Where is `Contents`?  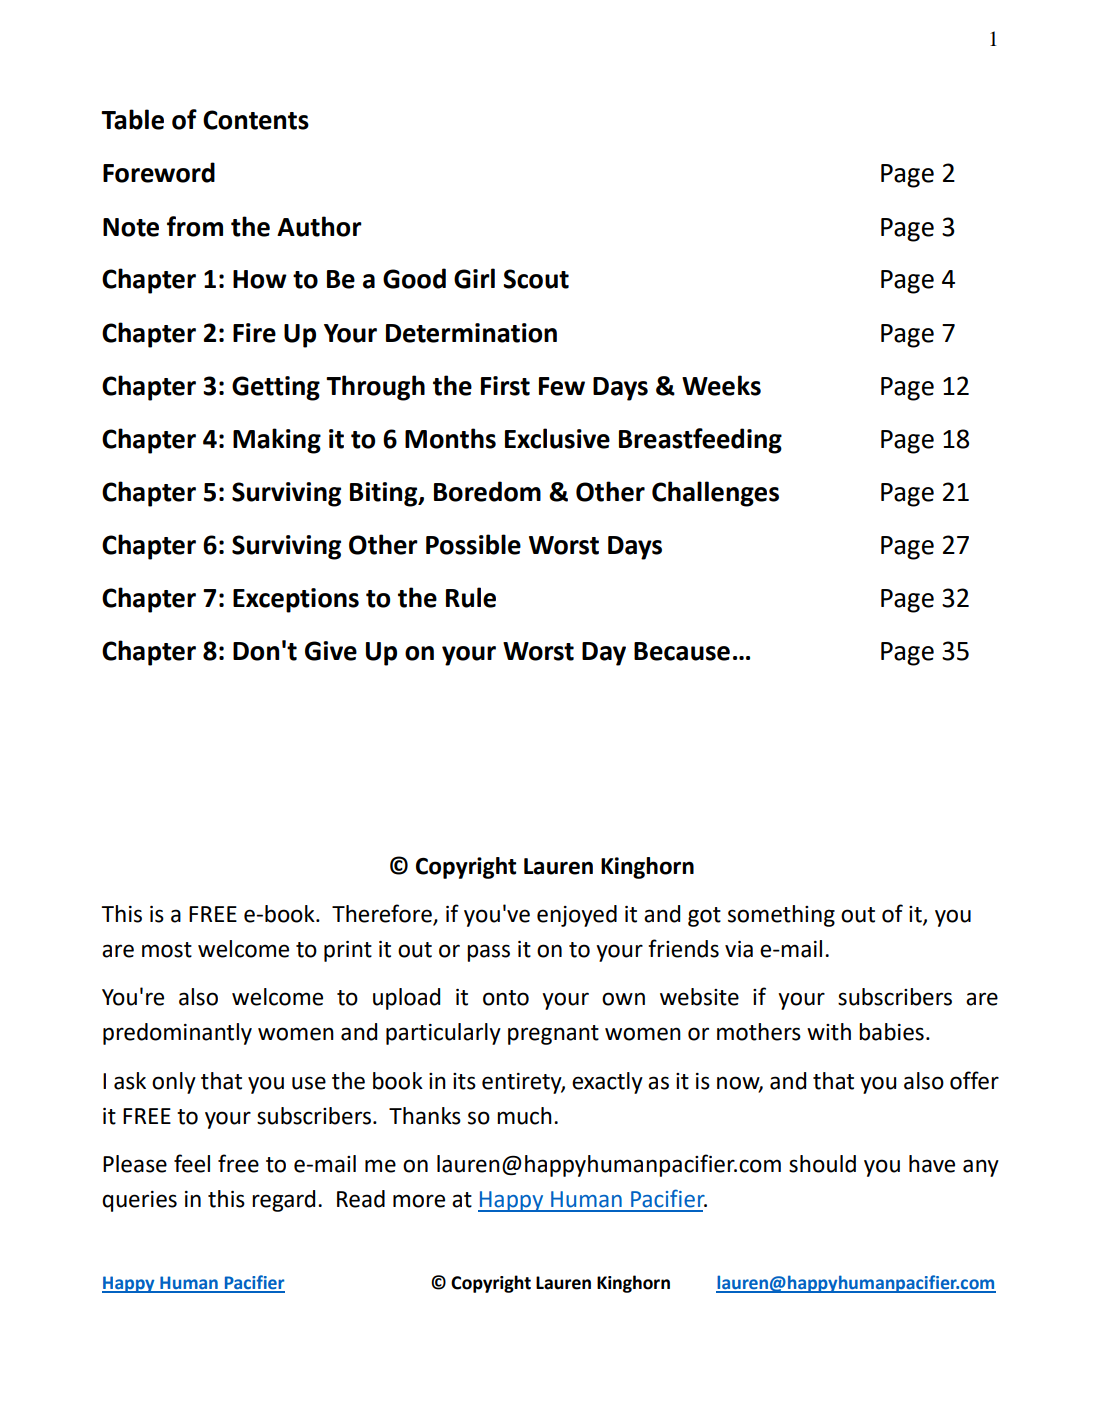 Contents is located at coordinates (256, 120).
